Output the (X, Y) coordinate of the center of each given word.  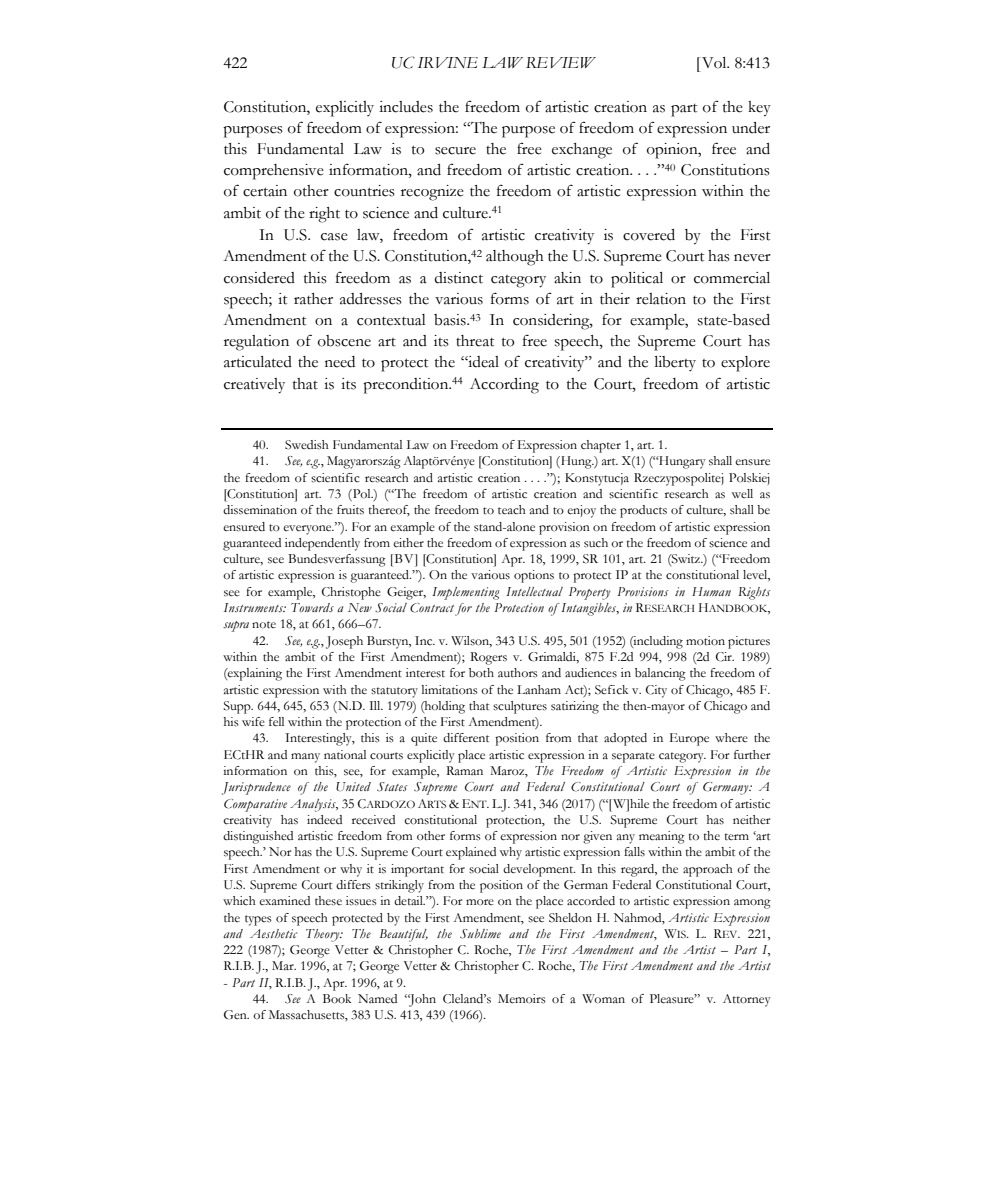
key (759, 109)
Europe (689, 739)
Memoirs (522, 999)
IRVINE (448, 62)
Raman (464, 770)
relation (661, 299)
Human (711, 591)
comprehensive (274, 172)
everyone (308, 530)
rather (313, 299)
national (345, 754)
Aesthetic (274, 933)
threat (475, 341)
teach (512, 509)
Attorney (747, 1000)
